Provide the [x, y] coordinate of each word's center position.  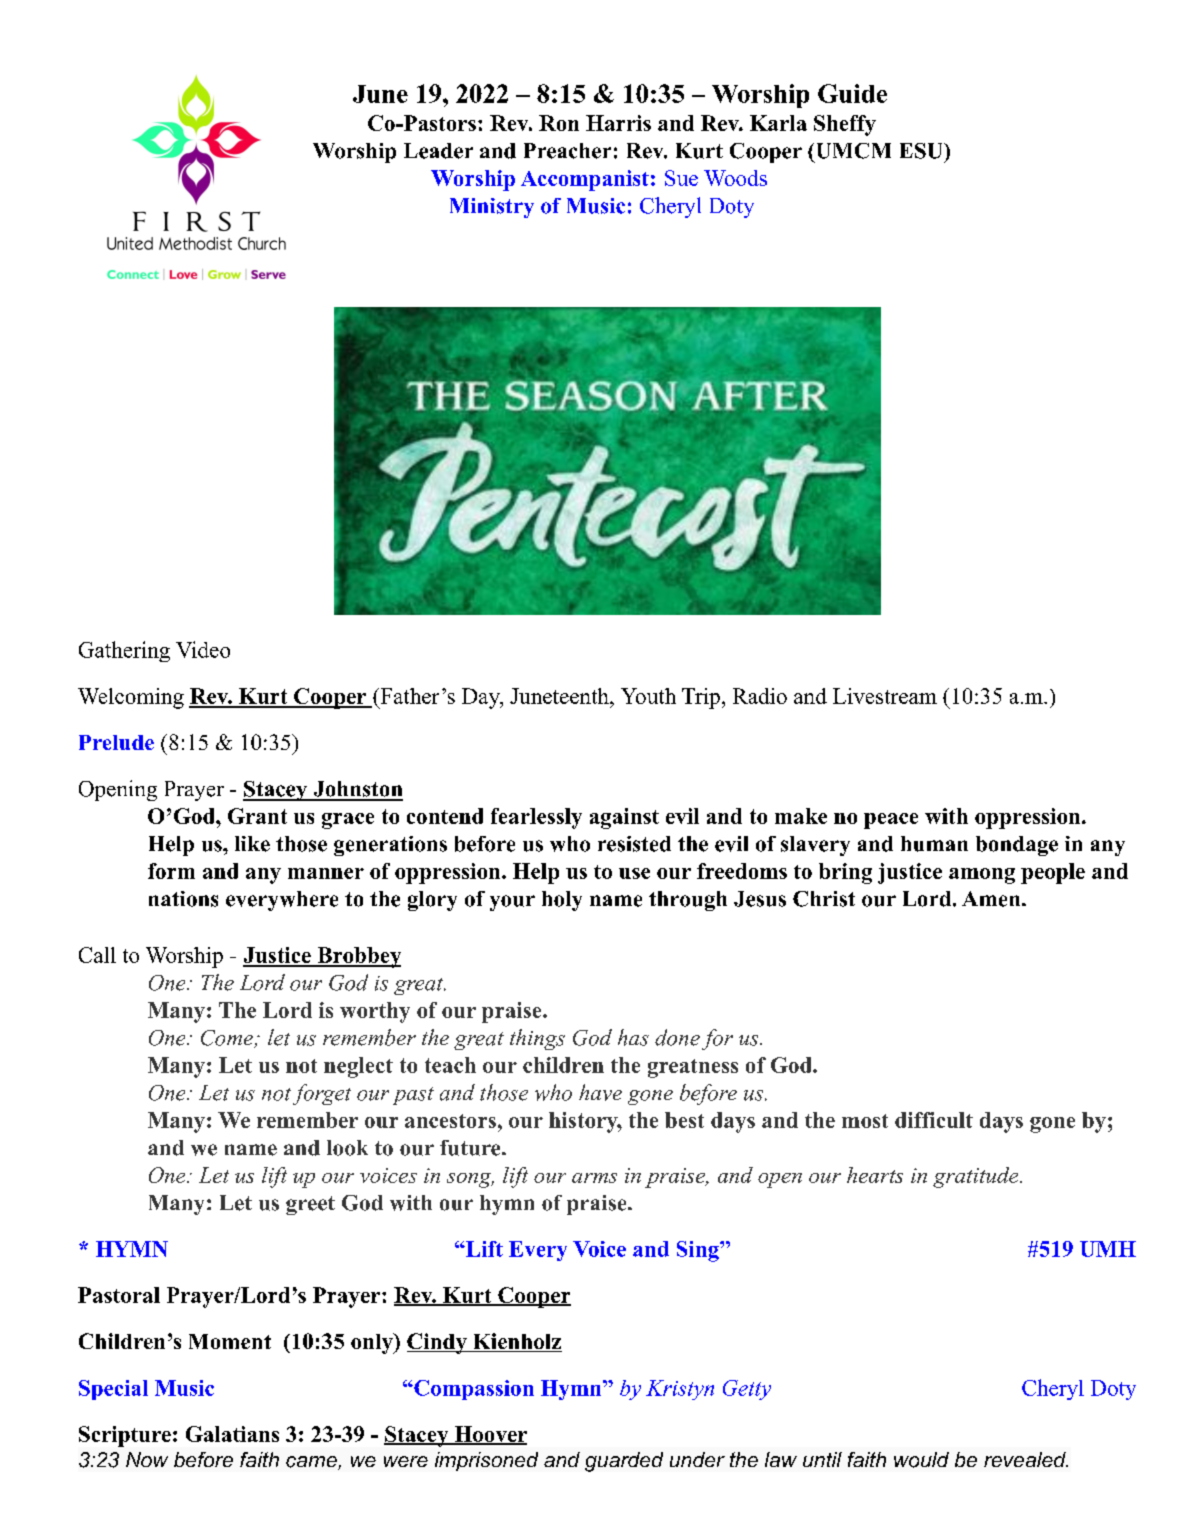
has [633, 1037]
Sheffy [845, 125]
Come [228, 1039]
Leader [438, 151]
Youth [648, 696]
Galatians [232, 1434]
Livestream [885, 696]
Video [203, 649]
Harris [618, 123]
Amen [992, 899]
